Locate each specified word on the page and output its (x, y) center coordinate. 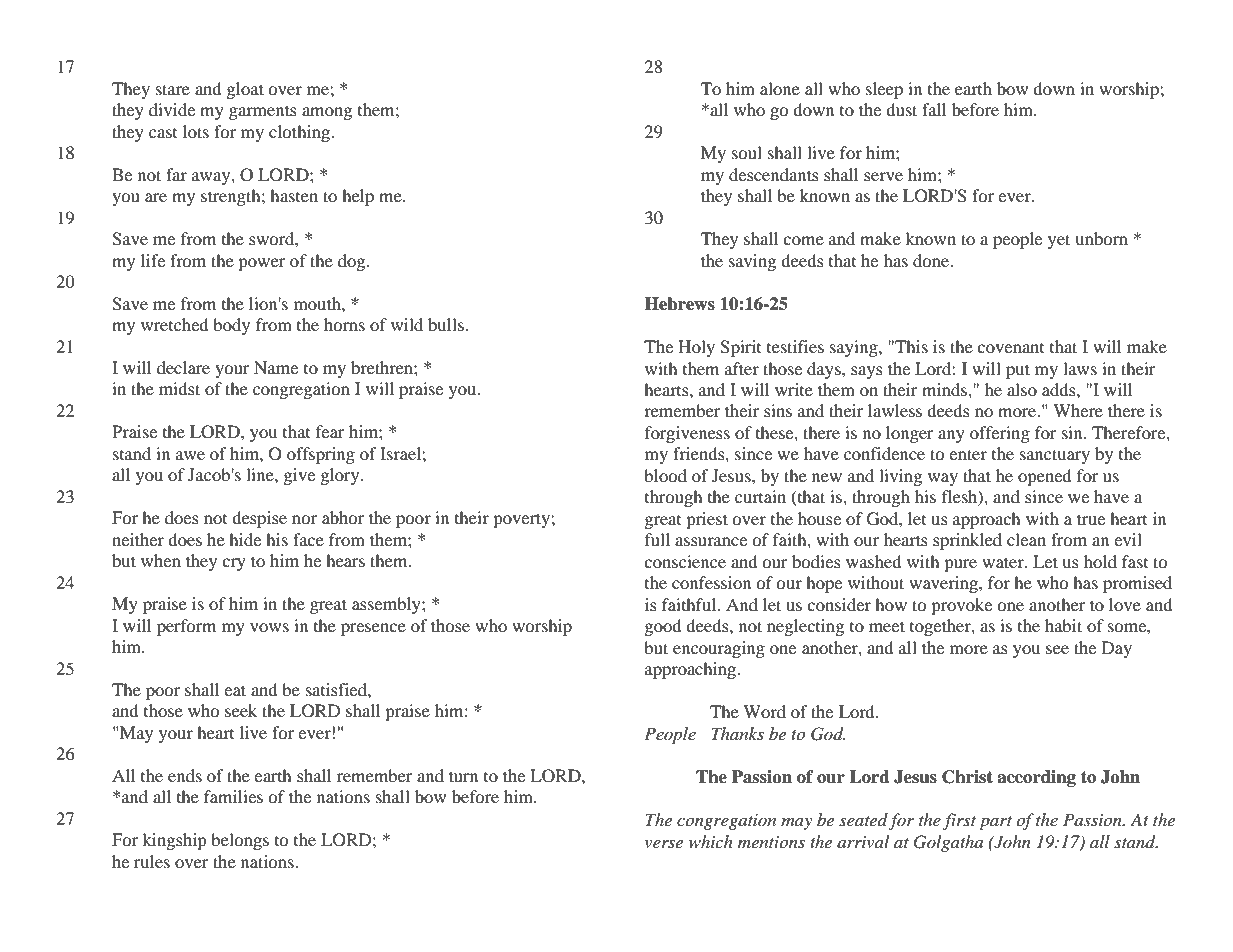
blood (665, 475)
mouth (318, 303)
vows (269, 627)
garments (263, 112)
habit (1063, 625)
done (932, 260)
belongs (240, 841)
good (663, 627)
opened (1045, 477)
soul (747, 152)
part (995, 823)
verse (664, 843)
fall (934, 109)
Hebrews (679, 304)
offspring (321, 455)
